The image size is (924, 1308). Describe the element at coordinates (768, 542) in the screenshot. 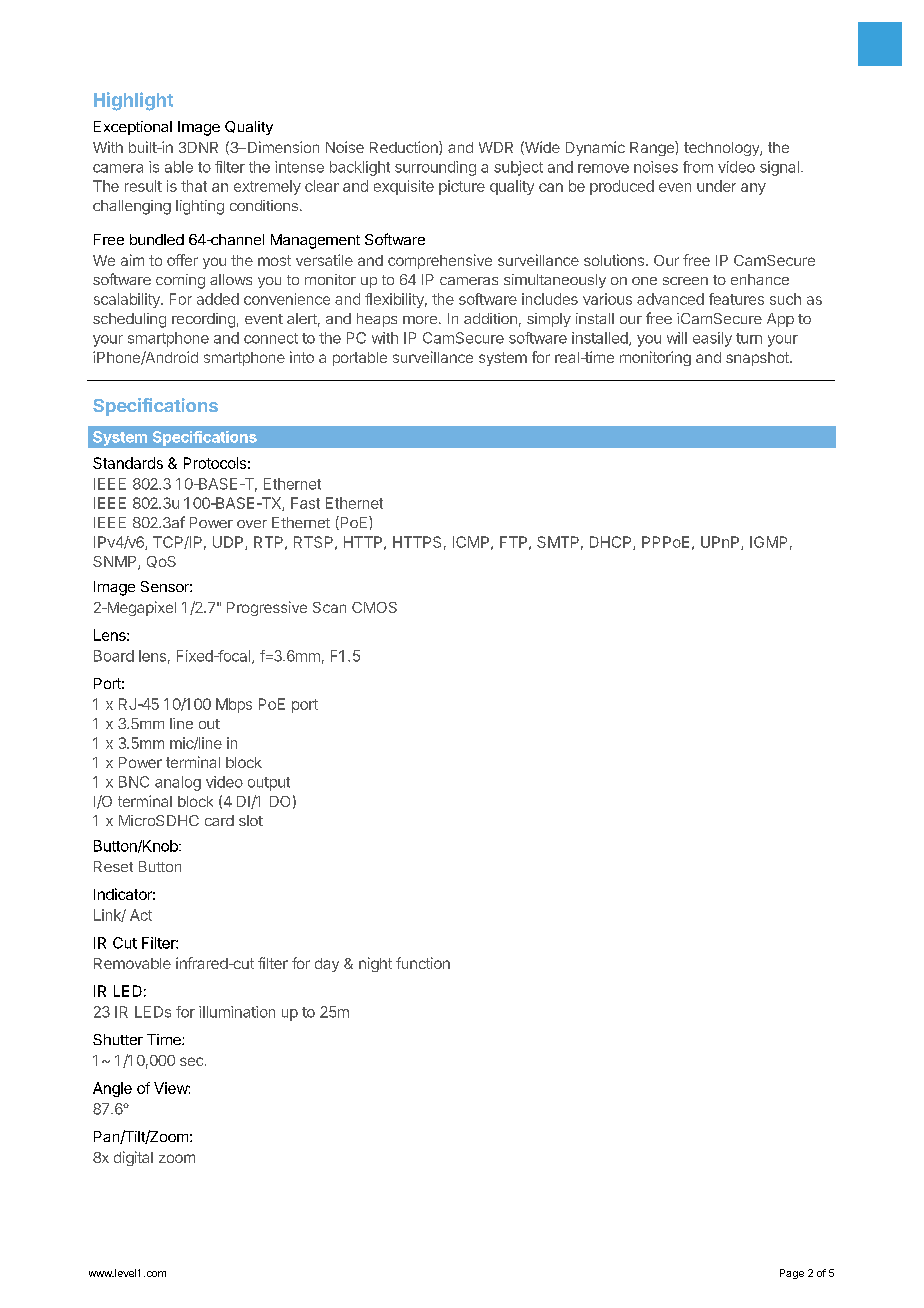

I see `IGMP` at that location.
